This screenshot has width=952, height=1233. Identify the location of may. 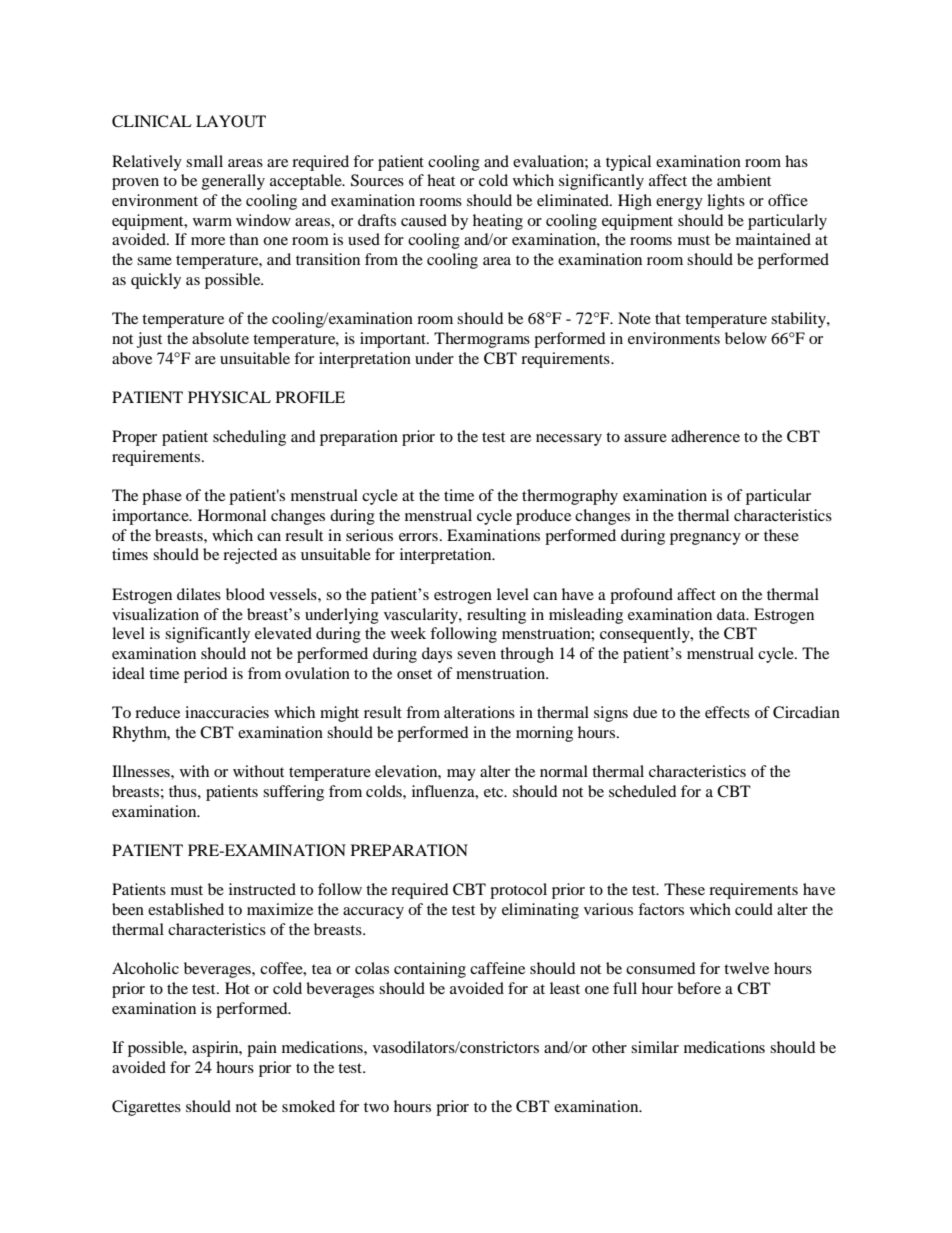
(461, 775).
